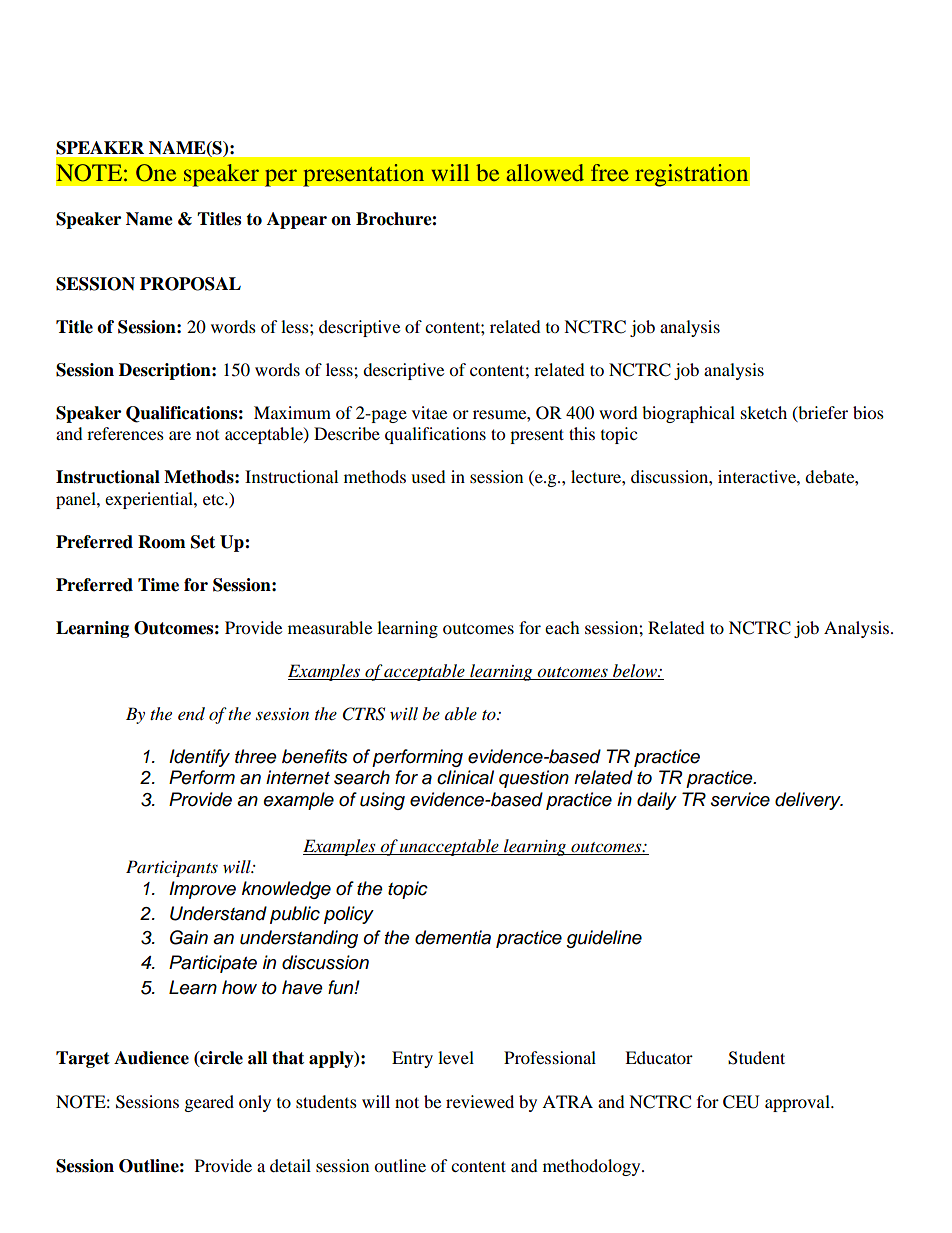 The height and width of the screenshot is (1233, 952). Describe the element at coordinates (191, 714) in the screenshot. I see `end` at that location.
